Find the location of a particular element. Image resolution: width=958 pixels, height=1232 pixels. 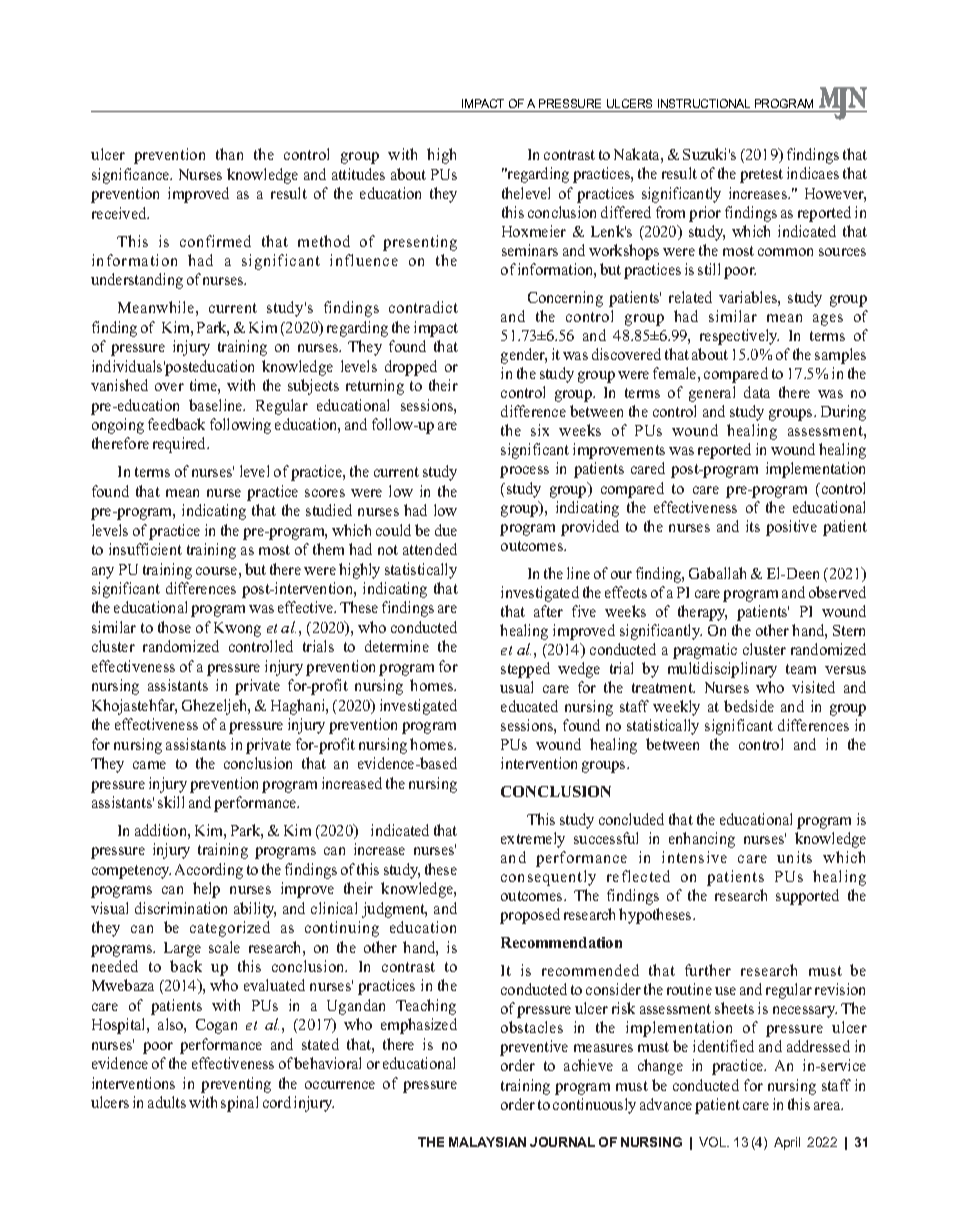

therapy is located at coordinates (702, 613).
